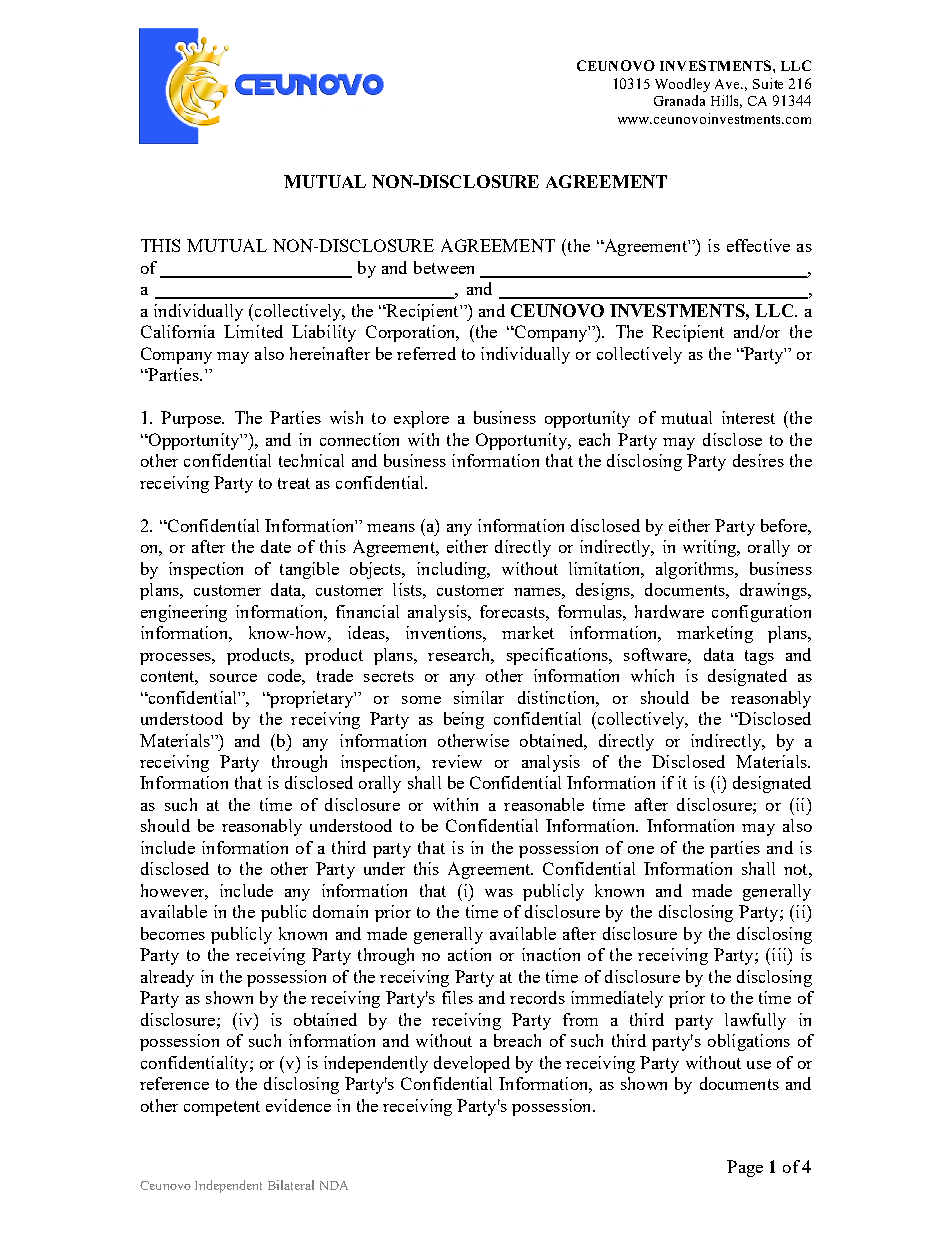  I want to click on source, so click(233, 678).
